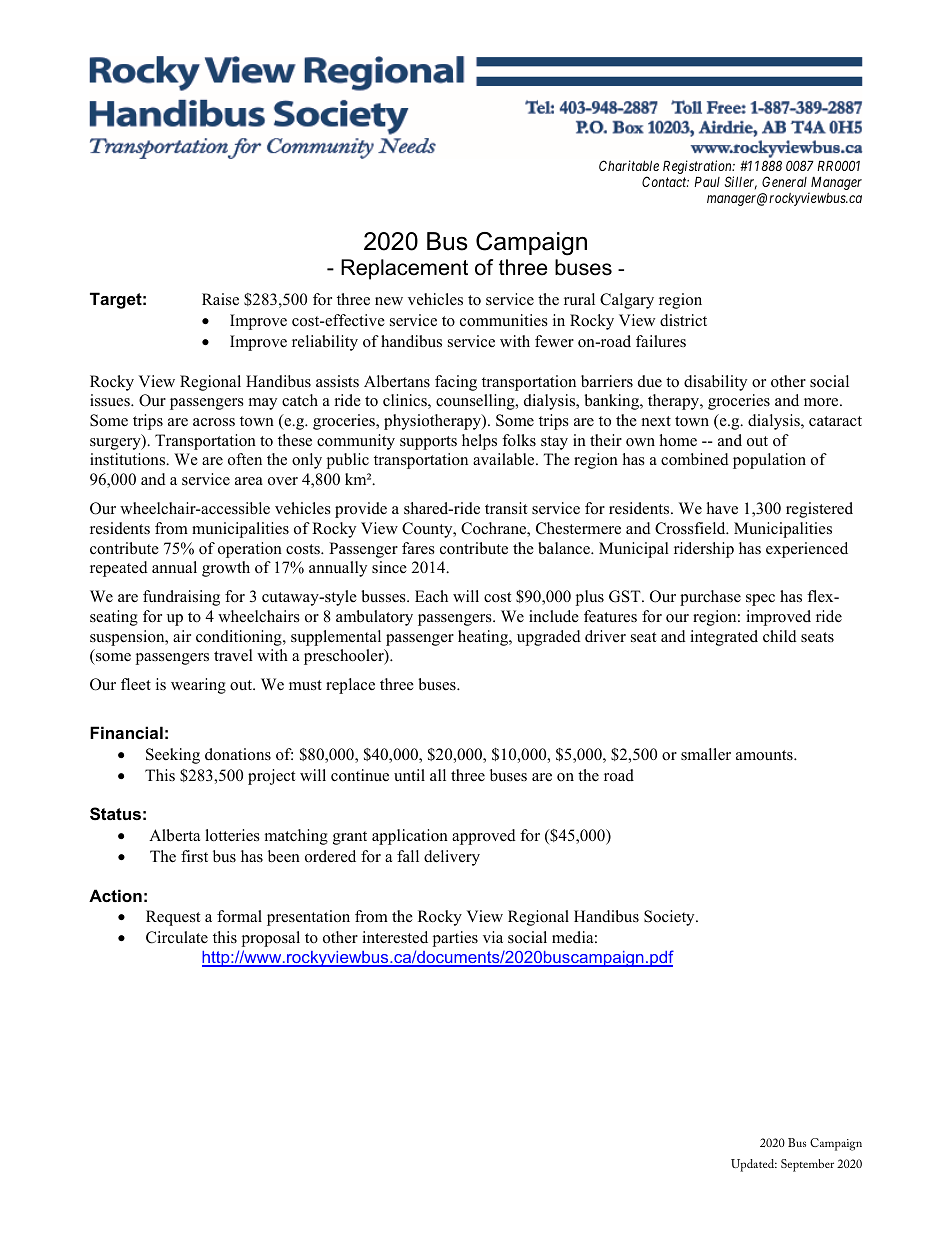 The height and width of the screenshot is (1233, 952). I want to click on wearing, so click(198, 686).
